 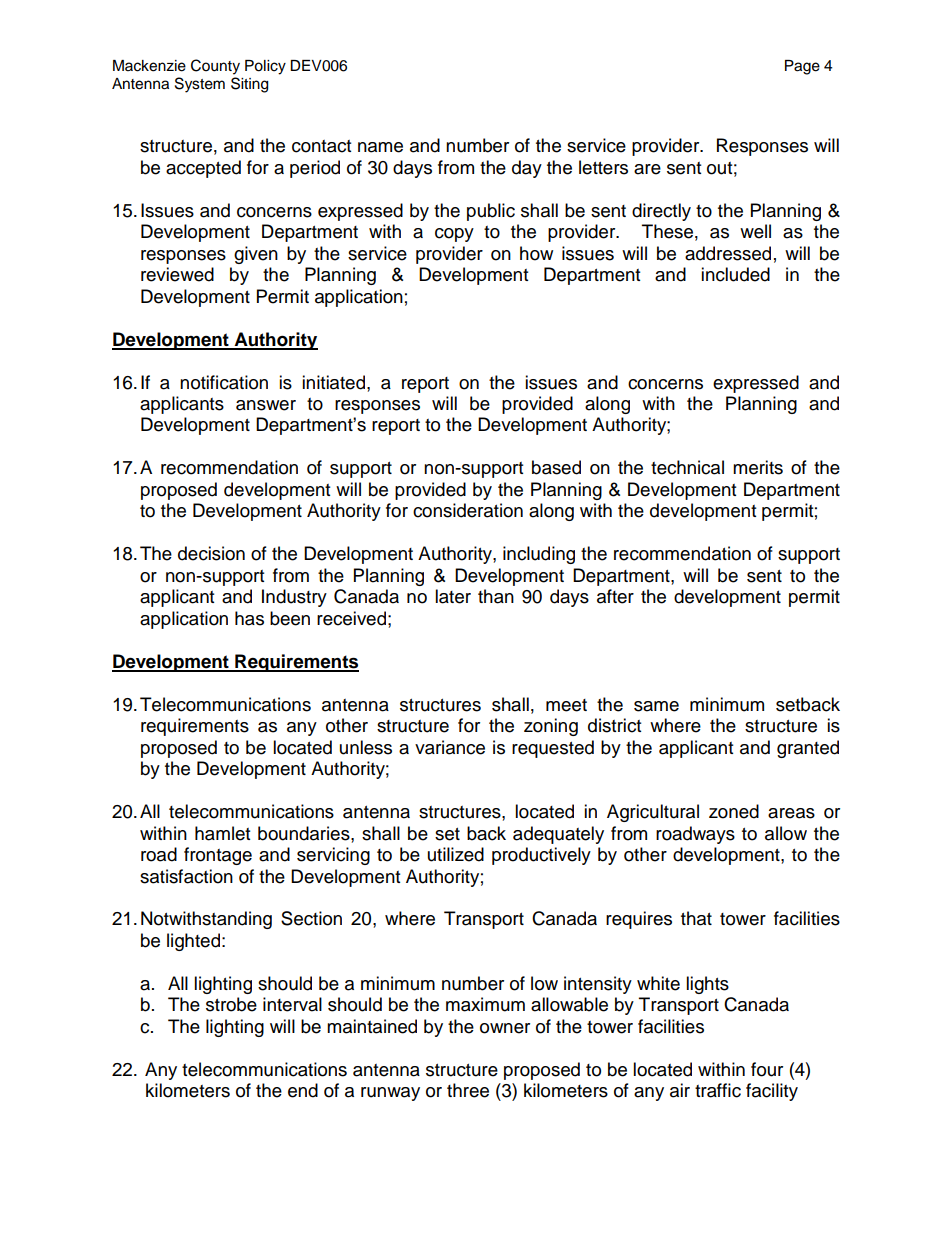 What do you see at coordinates (266, 405) in the page?
I see `answer` at bounding box center [266, 405].
